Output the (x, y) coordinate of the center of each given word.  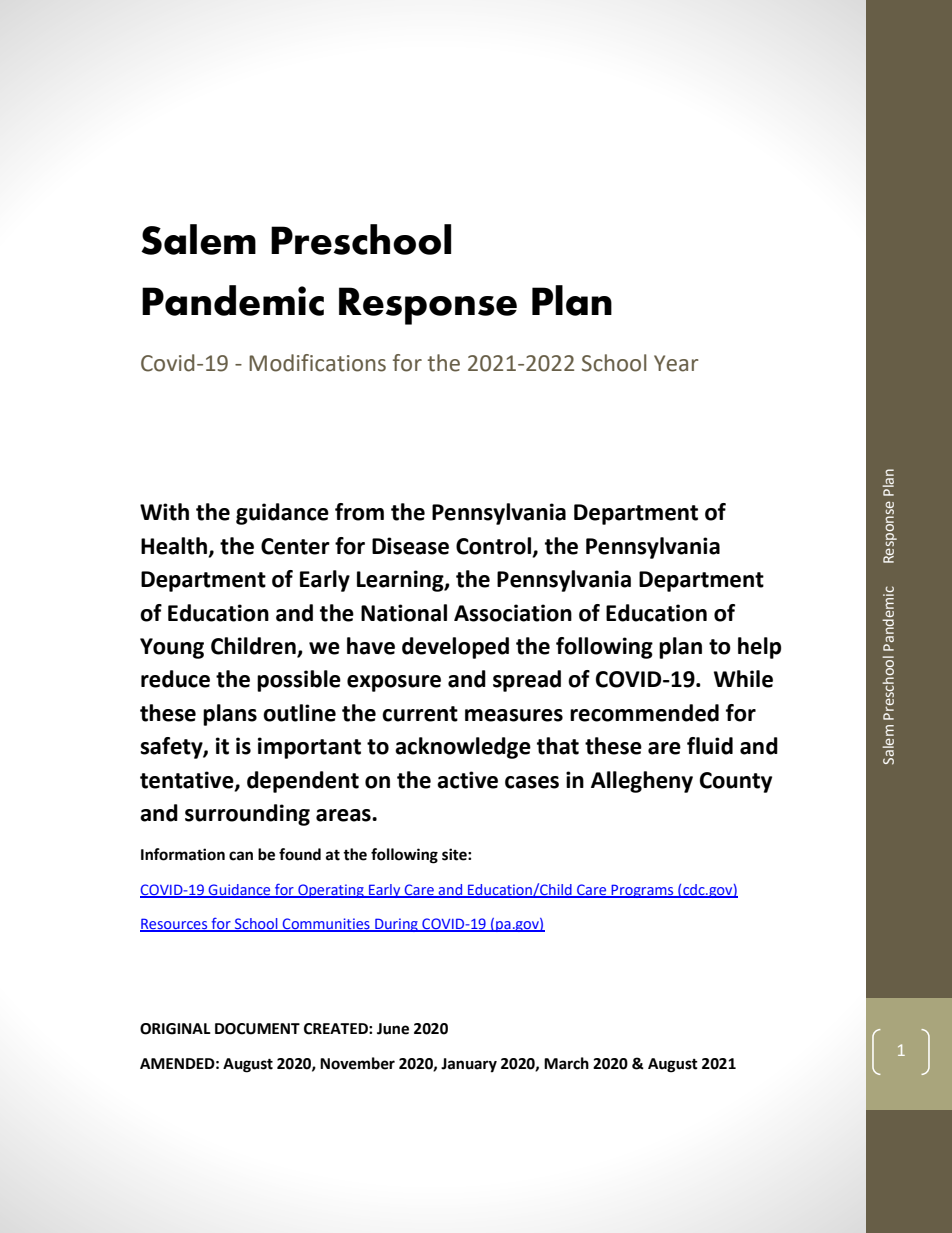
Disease (410, 546)
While (743, 679)
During (396, 925)
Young (172, 648)
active (467, 780)
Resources (175, 925)
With (164, 512)
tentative (188, 780)
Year (676, 363)
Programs (642, 891)
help (759, 648)
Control (493, 546)
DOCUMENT (257, 1029)
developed (455, 648)
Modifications (317, 363)
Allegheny (642, 782)
